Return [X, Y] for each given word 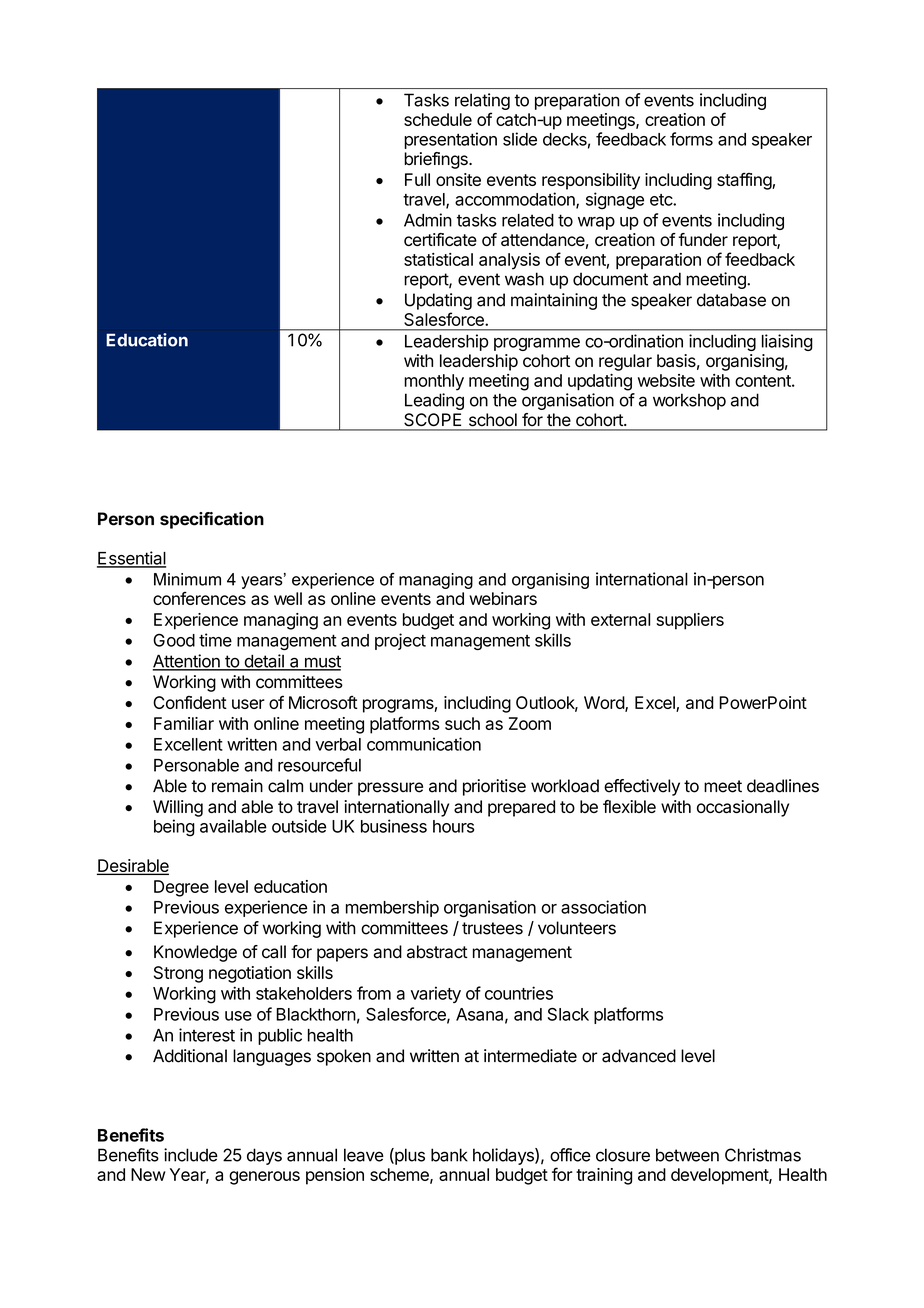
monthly [434, 382]
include [191, 1155]
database [731, 300]
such [462, 723]
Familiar [184, 723]
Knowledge [195, 953]
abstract [437, 952]
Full [417, 179]
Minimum [187, 579]
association [603, 907]
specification [212, 520]
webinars [503, 598]
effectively [642, 787]
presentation [450, 140]
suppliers [690, 621]
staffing [745, 181]
